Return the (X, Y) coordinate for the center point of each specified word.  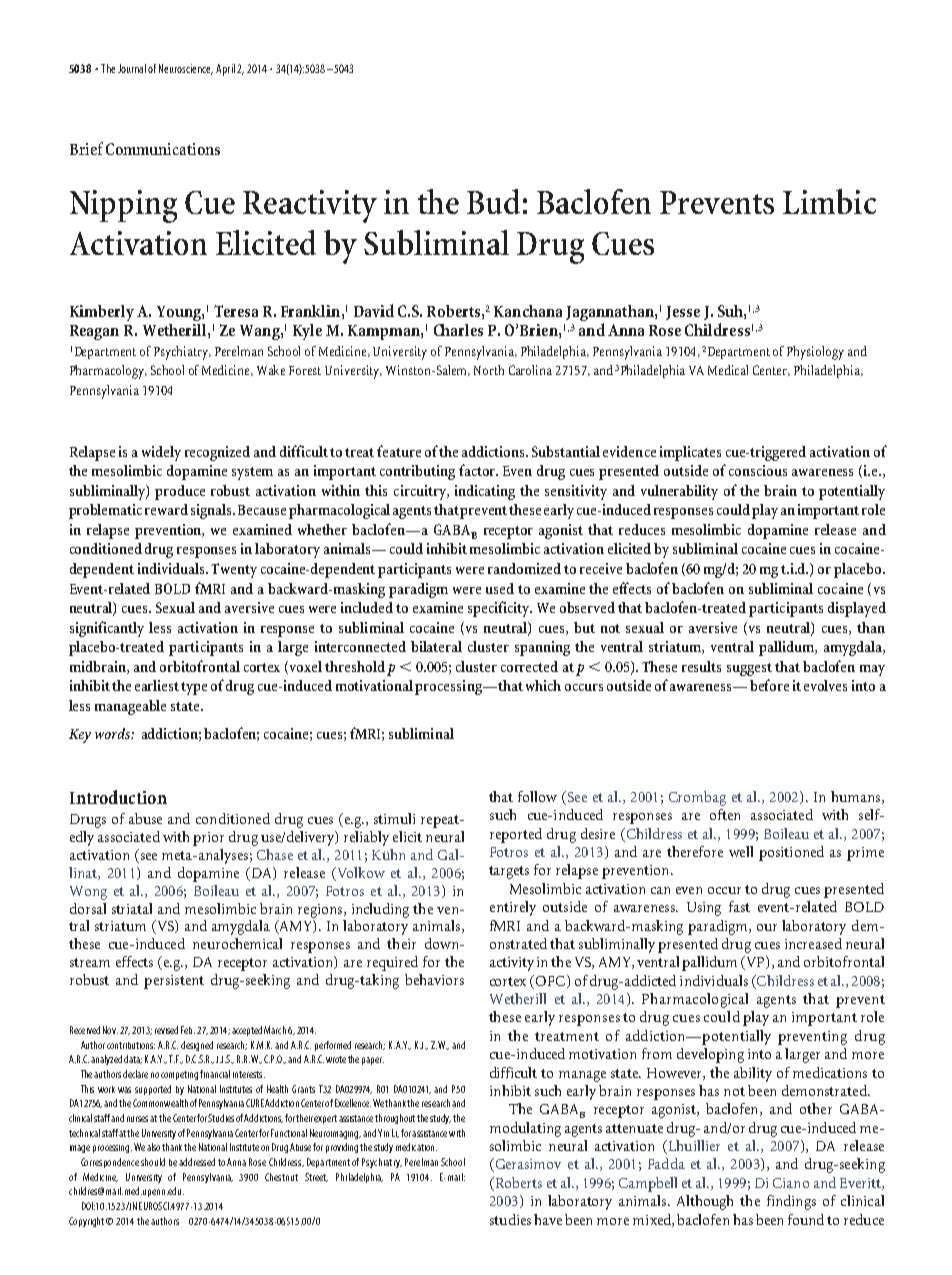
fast (739, 906)
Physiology (815, 353)
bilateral (436, 646)
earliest (157, 685)
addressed (197, 1162)
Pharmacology (108, 372)
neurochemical (237, 943)
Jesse (683, 313)
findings (791, 1202)
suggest (749, 669)
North (489, 370)
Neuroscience (186, 69)
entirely (513, 908)
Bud (493, 201)
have (548, 1219)
